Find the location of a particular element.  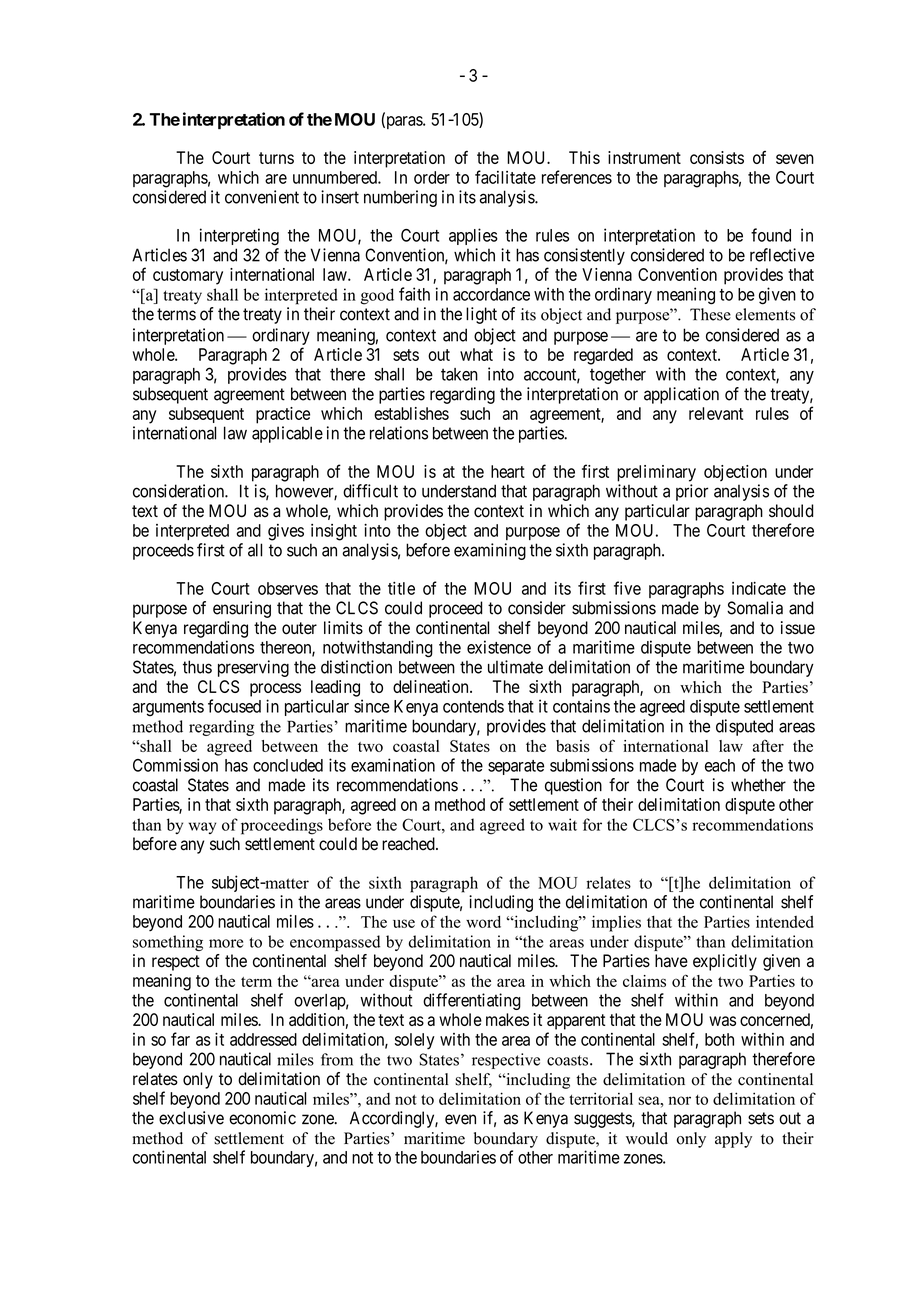

apply is located at coordinates (733, 1140).
